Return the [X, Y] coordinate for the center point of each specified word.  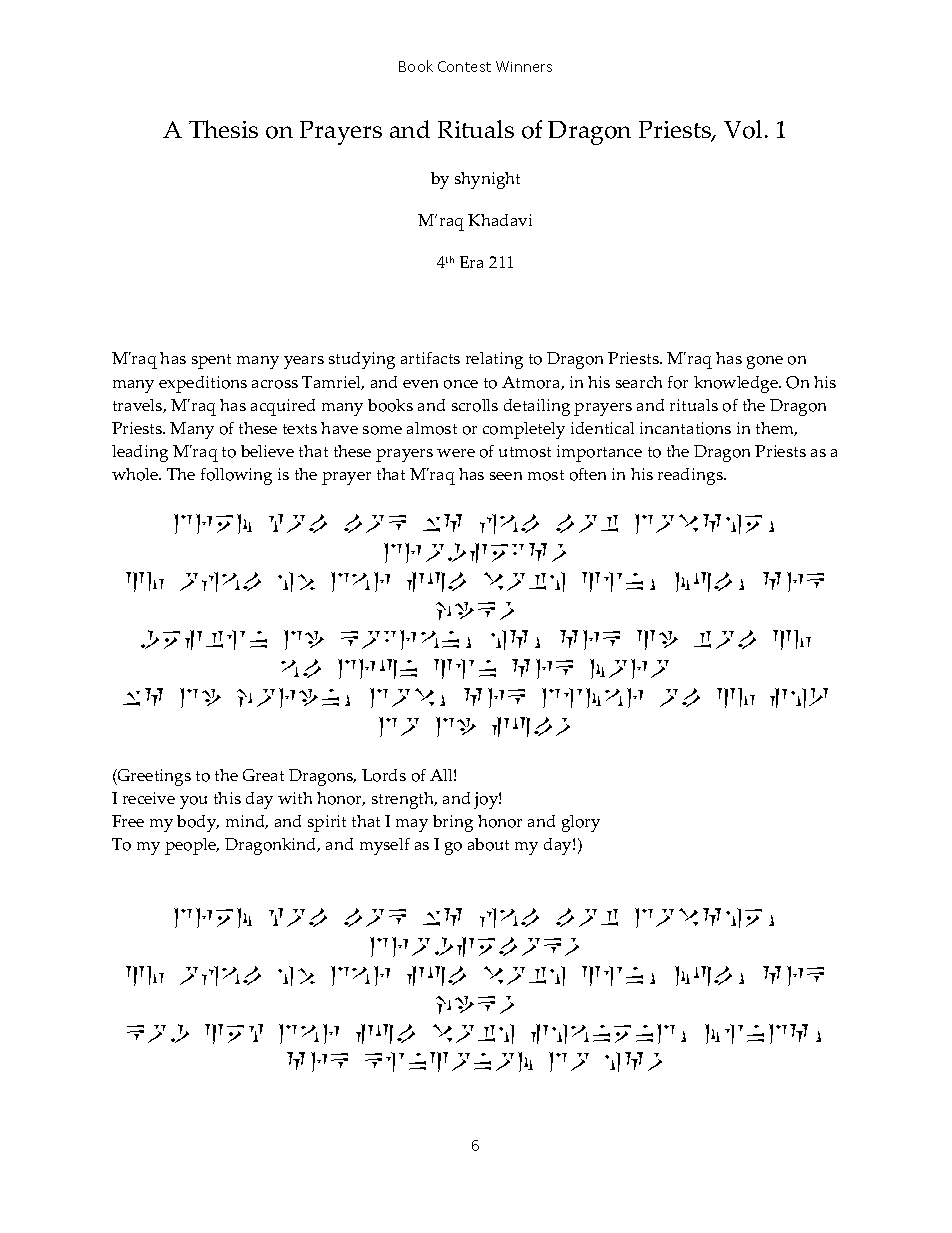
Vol [743, 129]
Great [263, 775]
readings [691, 476]
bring [453, 823]
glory [581, 823]
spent [211, 361]
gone [765, 362]
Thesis [223, 129]
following [236, 476]
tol [725, 639]
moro [629, 669]
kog [158, 1033]
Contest [464, 66]
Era [471, 262]
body [198, 823]
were [456, 453]
